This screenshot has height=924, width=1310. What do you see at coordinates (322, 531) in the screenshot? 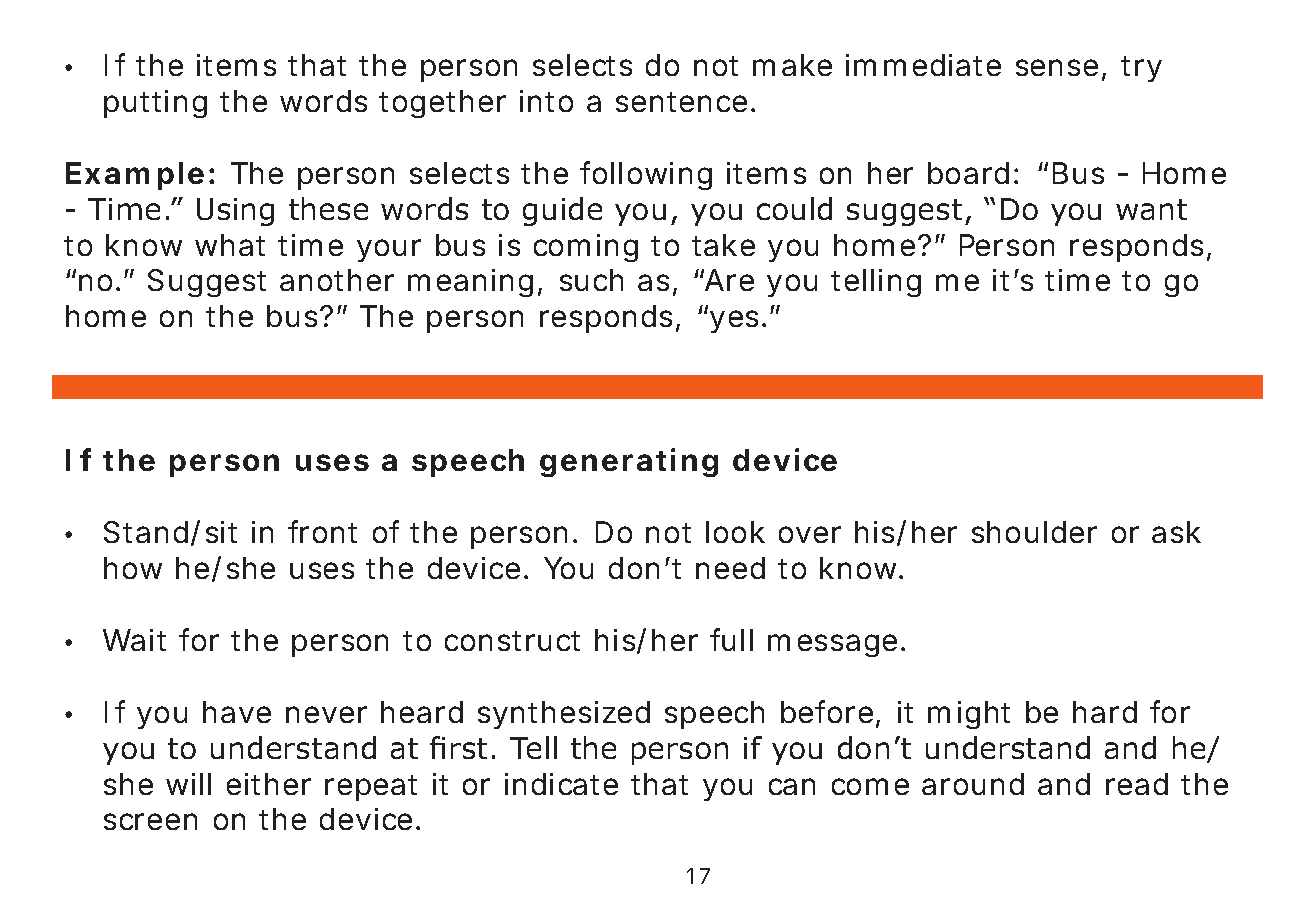
I see `front` at bounding box center [322, 531].
